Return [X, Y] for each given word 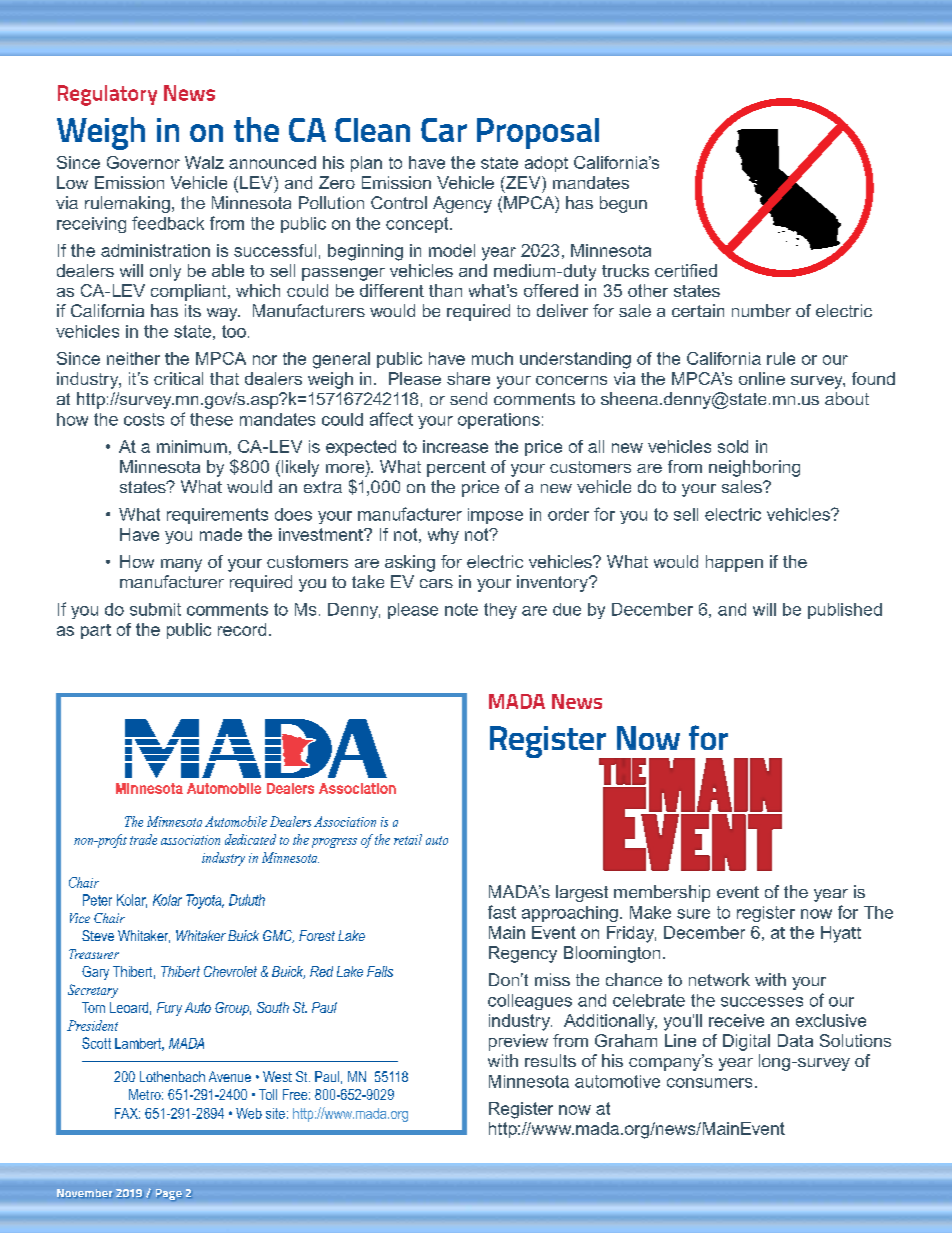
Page [169, 1195]
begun [623, 204]
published [845, 611]
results [550, 1060]
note [461, 609]
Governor [143, 162]
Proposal [538, 133]
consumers [709, 1083]
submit [155, 609]
